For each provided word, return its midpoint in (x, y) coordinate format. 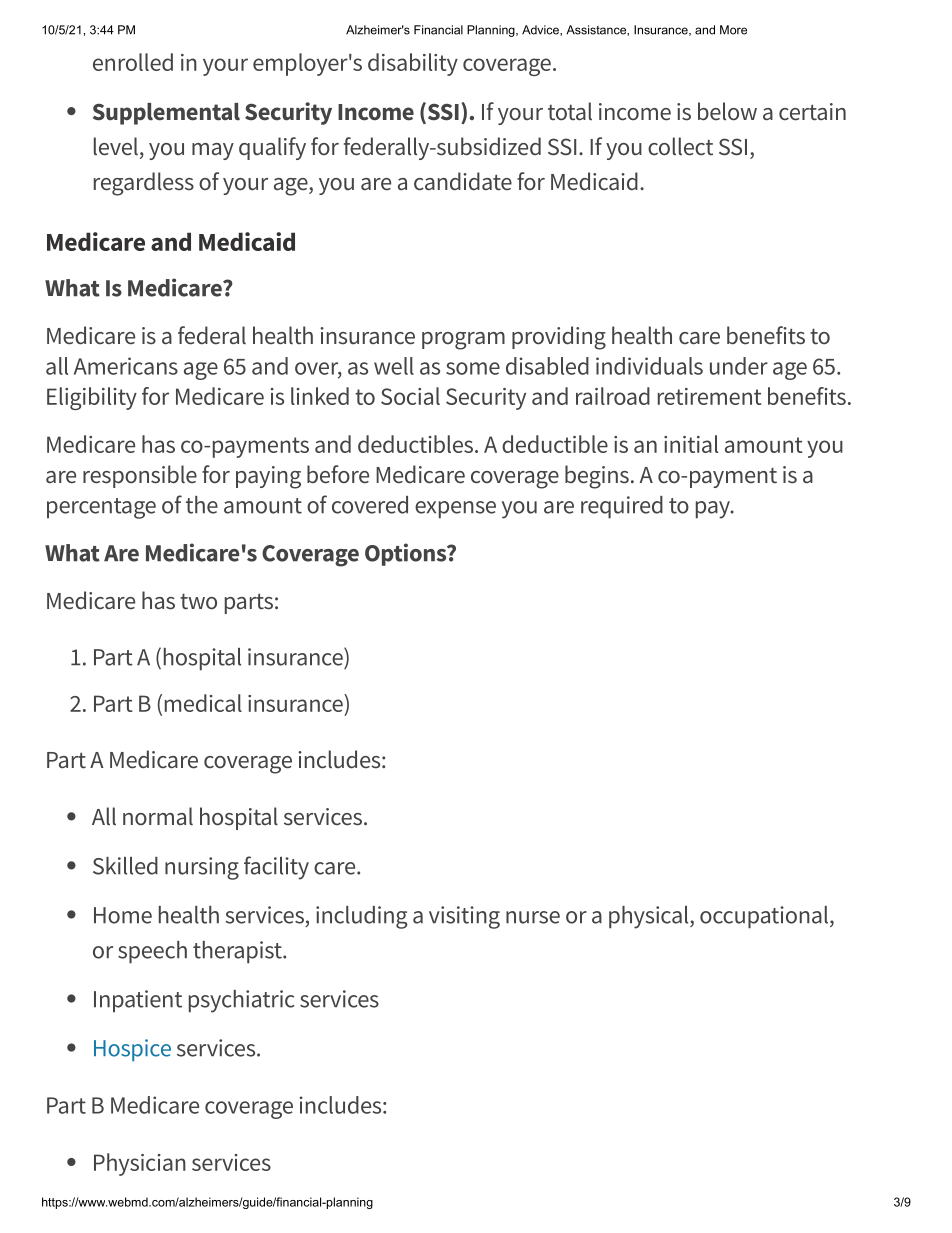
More (733, 30)
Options (407, 554)
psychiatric (241, 1001)
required (622, 507)
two (198, 602)
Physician (140, 1164)
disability (413, 64)
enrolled (133, 62)
